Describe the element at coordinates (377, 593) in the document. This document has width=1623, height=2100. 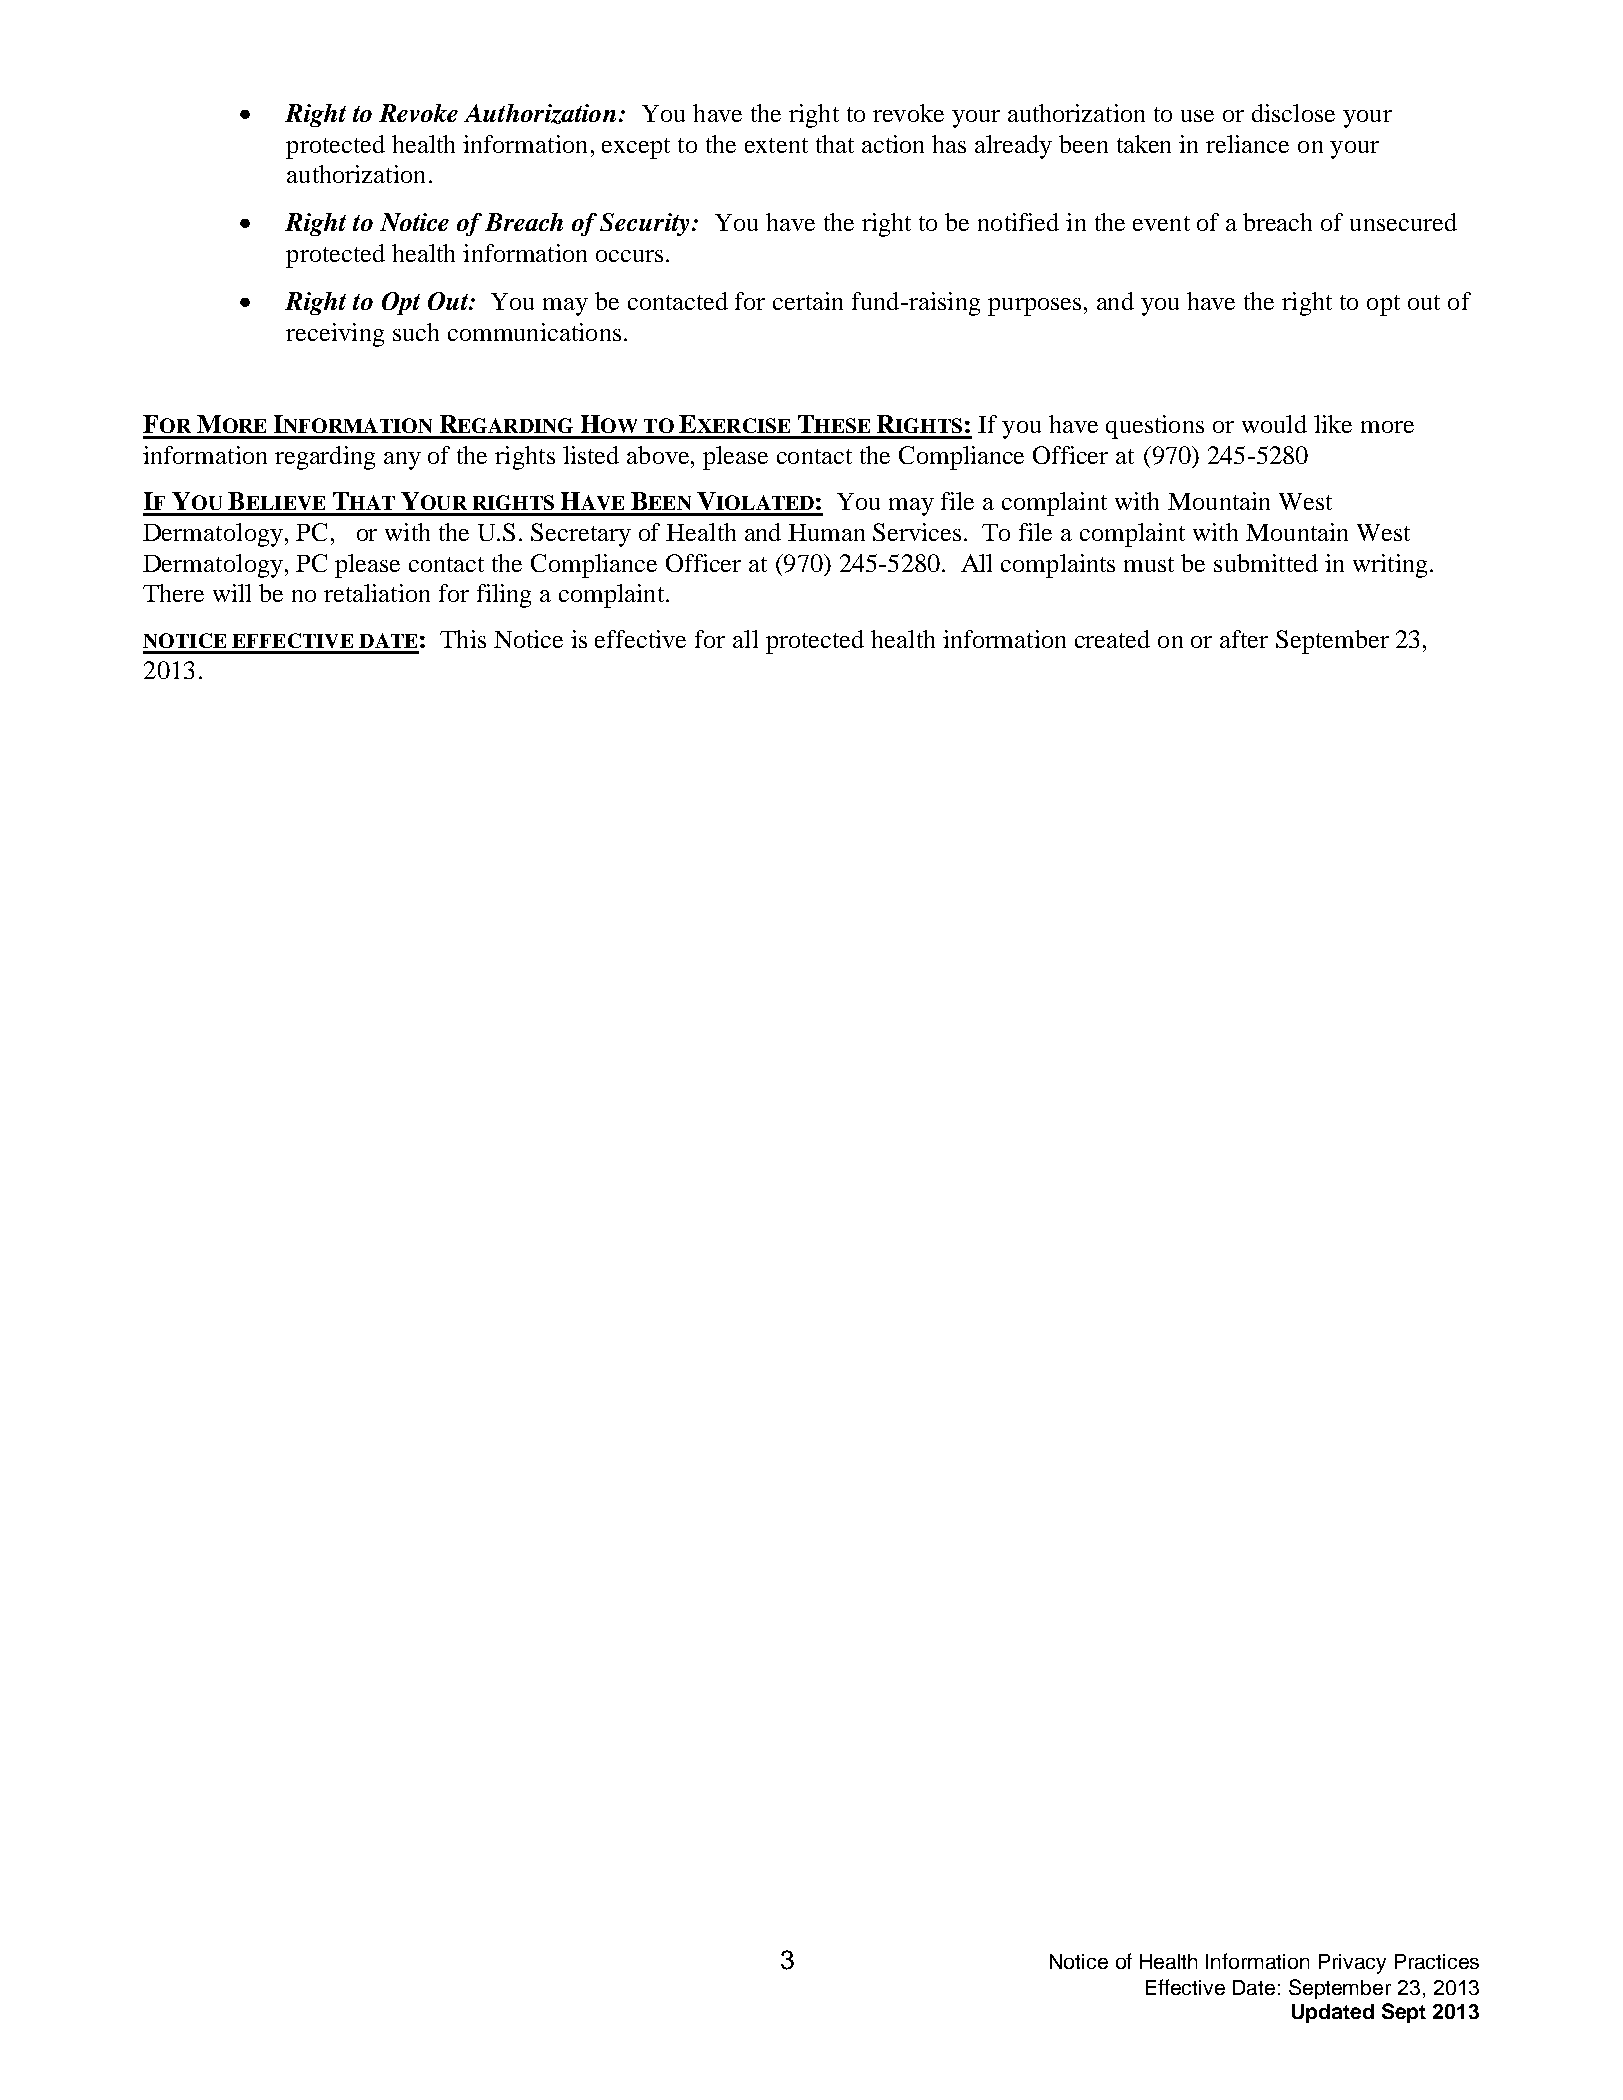
I see `retaliation` at that location.
